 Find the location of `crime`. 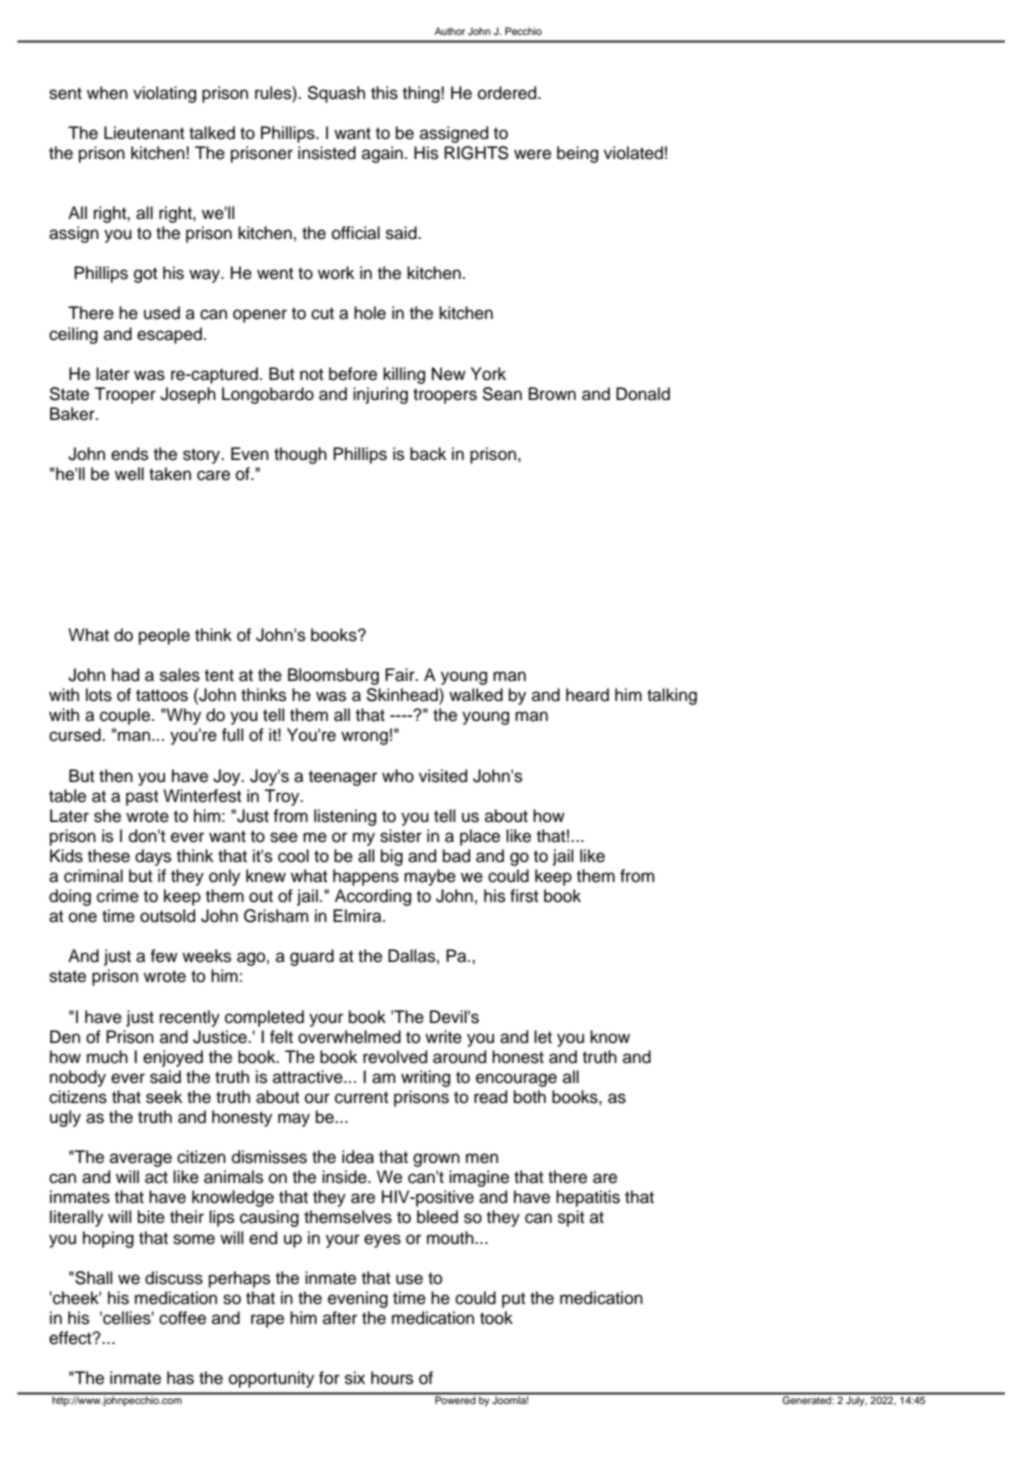

crime is located at coordinates (118, 896).
